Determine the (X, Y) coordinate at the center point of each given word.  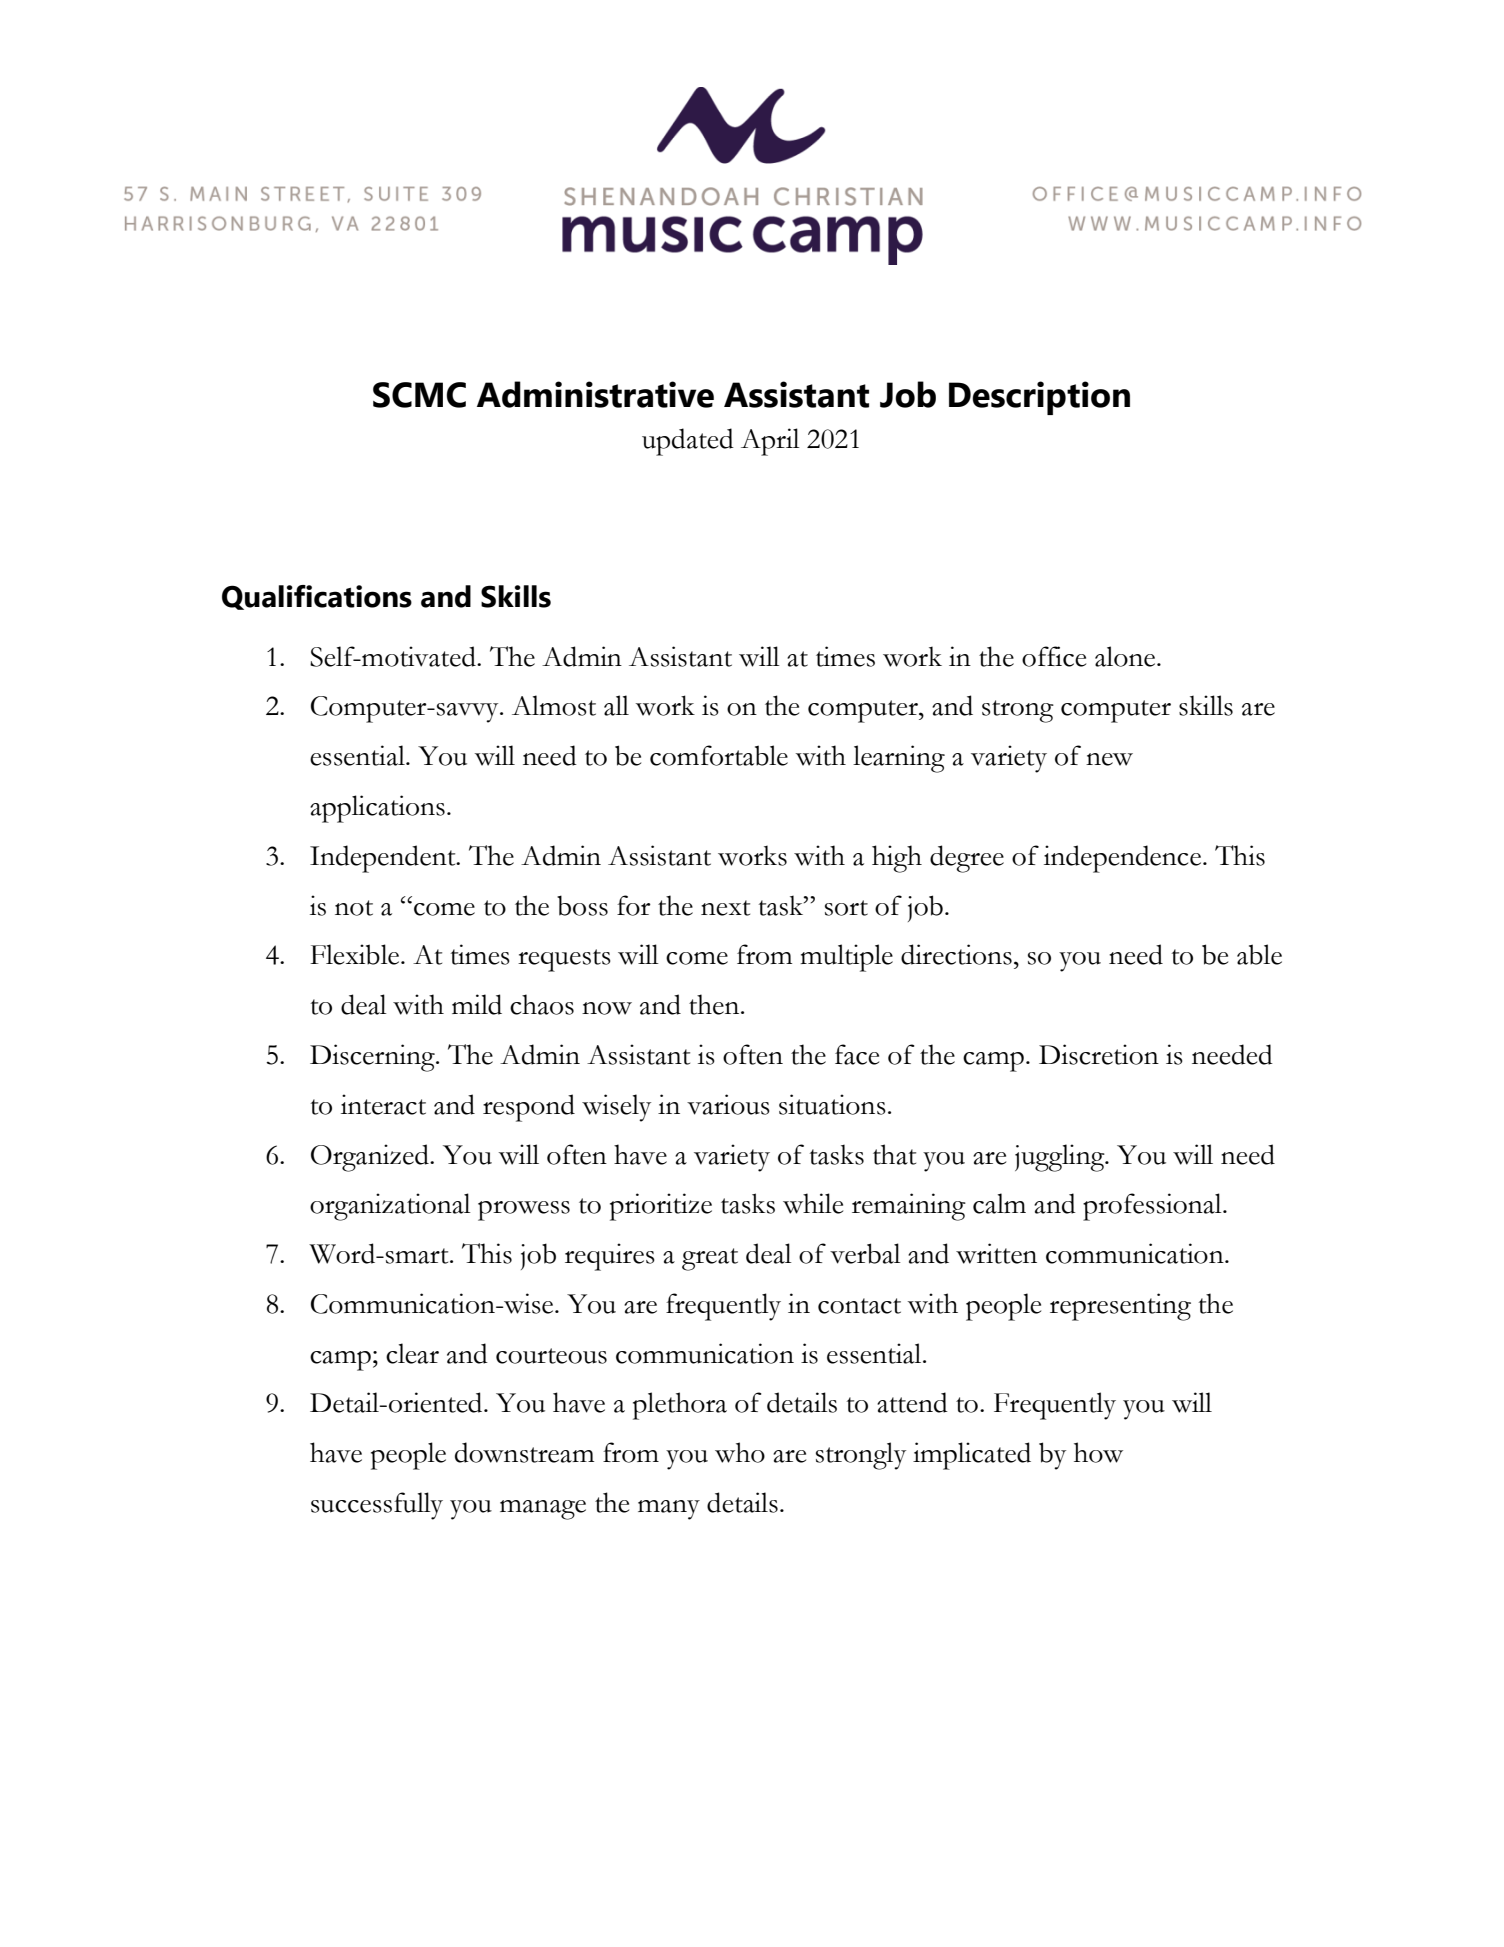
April (770, 442)
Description (1039, 398)
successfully (377, 1506)
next (725, 908)
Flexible (356, 954)
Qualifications (317, 597)
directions (956, 954)
